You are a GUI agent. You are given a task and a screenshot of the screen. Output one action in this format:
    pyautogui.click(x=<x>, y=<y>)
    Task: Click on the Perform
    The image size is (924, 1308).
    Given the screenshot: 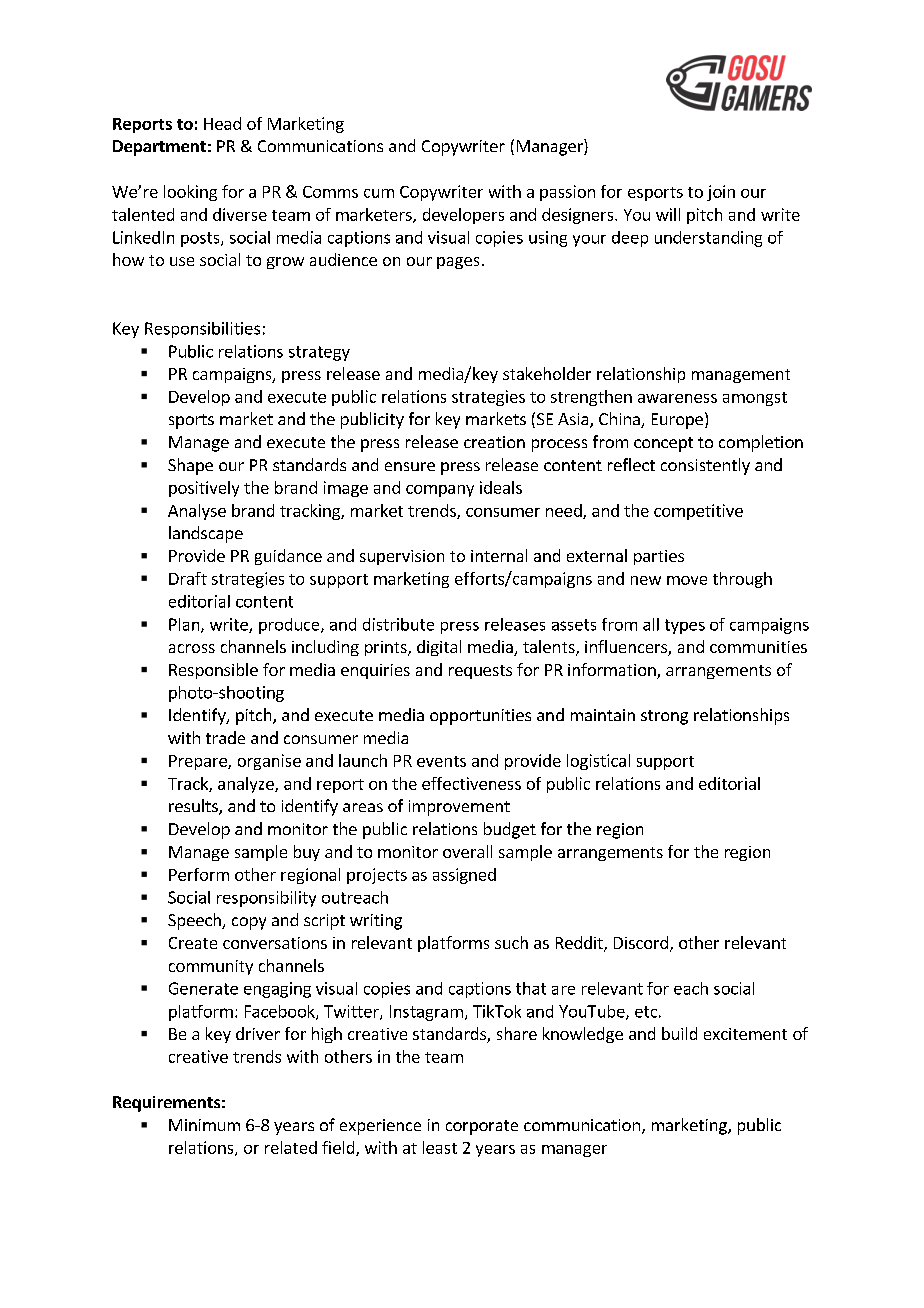 What is the action you would take?
    pyautogui.click(x=199, y=874)
